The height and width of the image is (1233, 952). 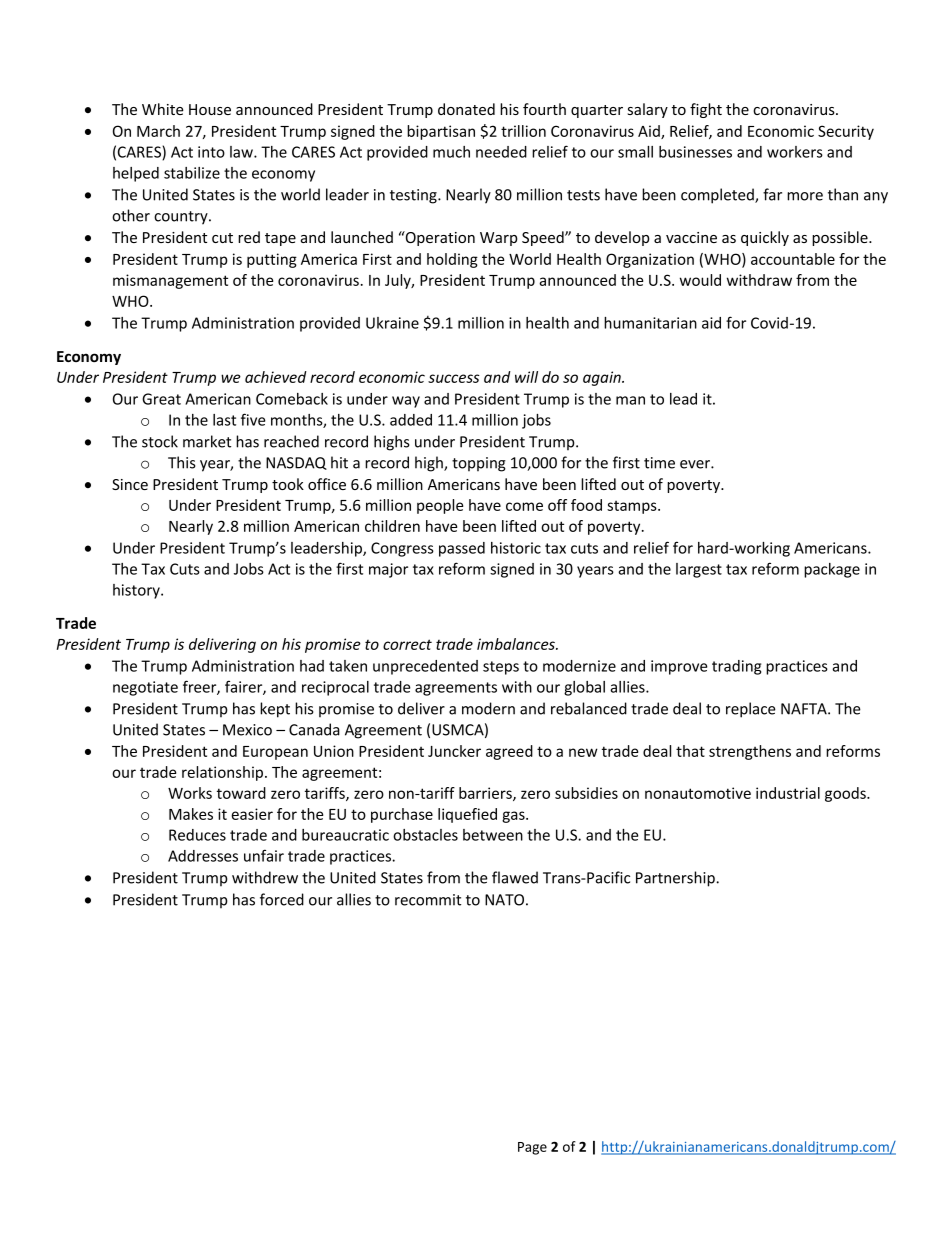 I want to click on Addresses, so click(x=203, y=856).
